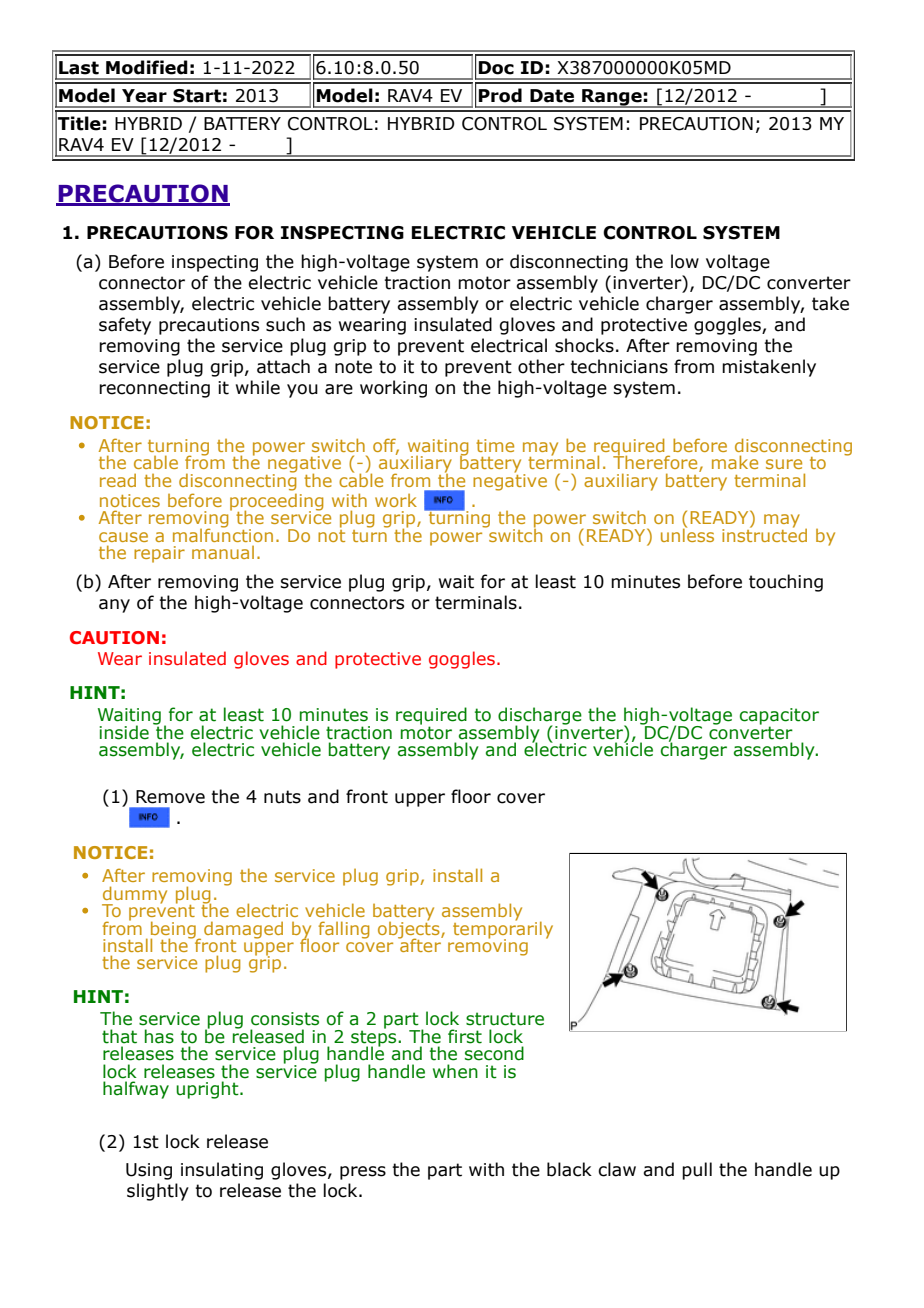 This screenshot has height=1308, width=924. What do you see at coordinates (363, 1173) in the screenshot?
I see `press` at bounding box center [363, 1173].
